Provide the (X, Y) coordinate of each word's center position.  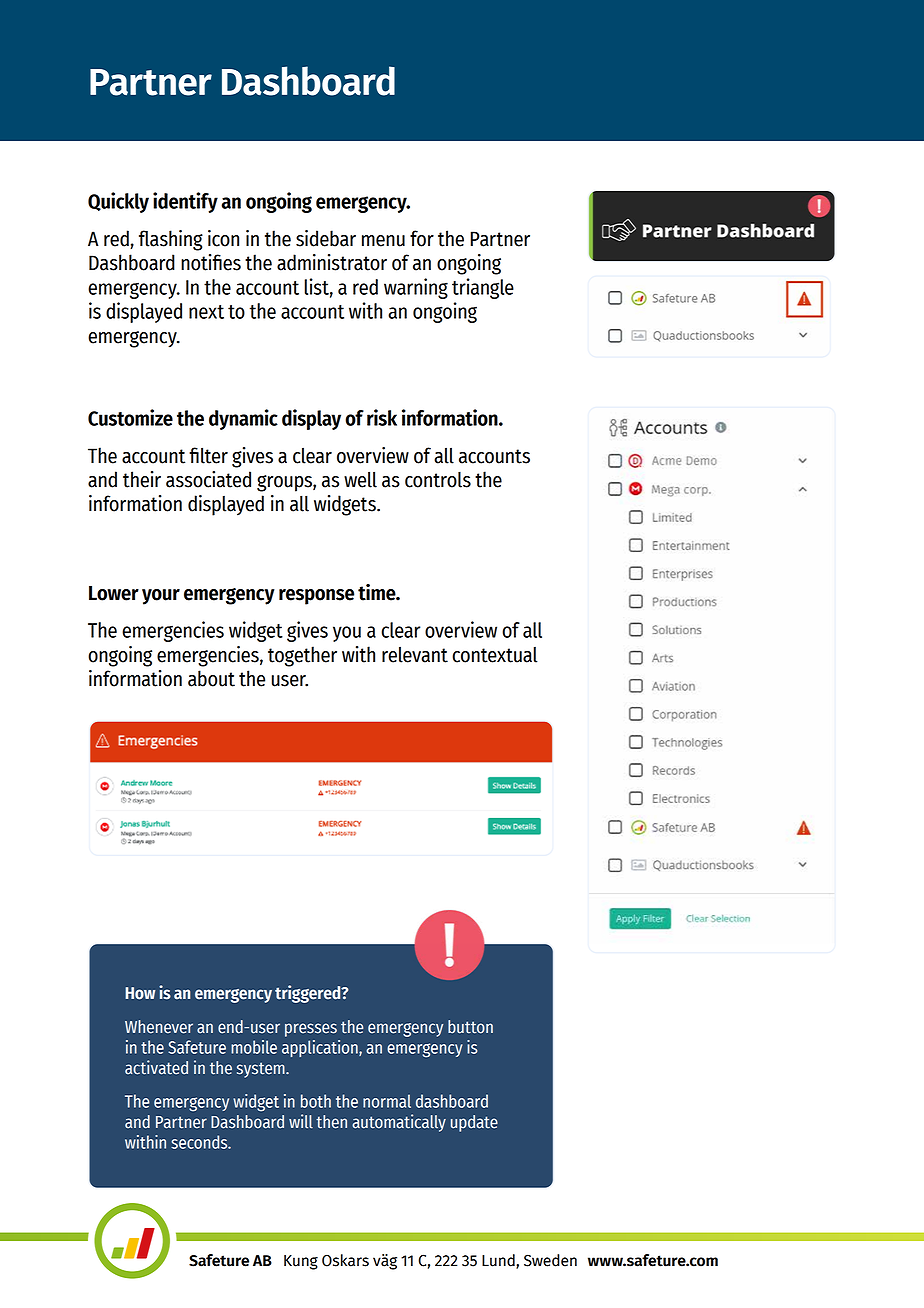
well (360, 479)
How (140, 993)
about (211, 678)
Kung (301, 1262)
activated (156, 1067)
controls (438, 479)
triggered (309, 994)
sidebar (326, 238)
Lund (499, 1261)
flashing (171, 240)
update (474, 1123)
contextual (495, 655)
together (302, 656)
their (142, 479)
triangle (483, 288)
